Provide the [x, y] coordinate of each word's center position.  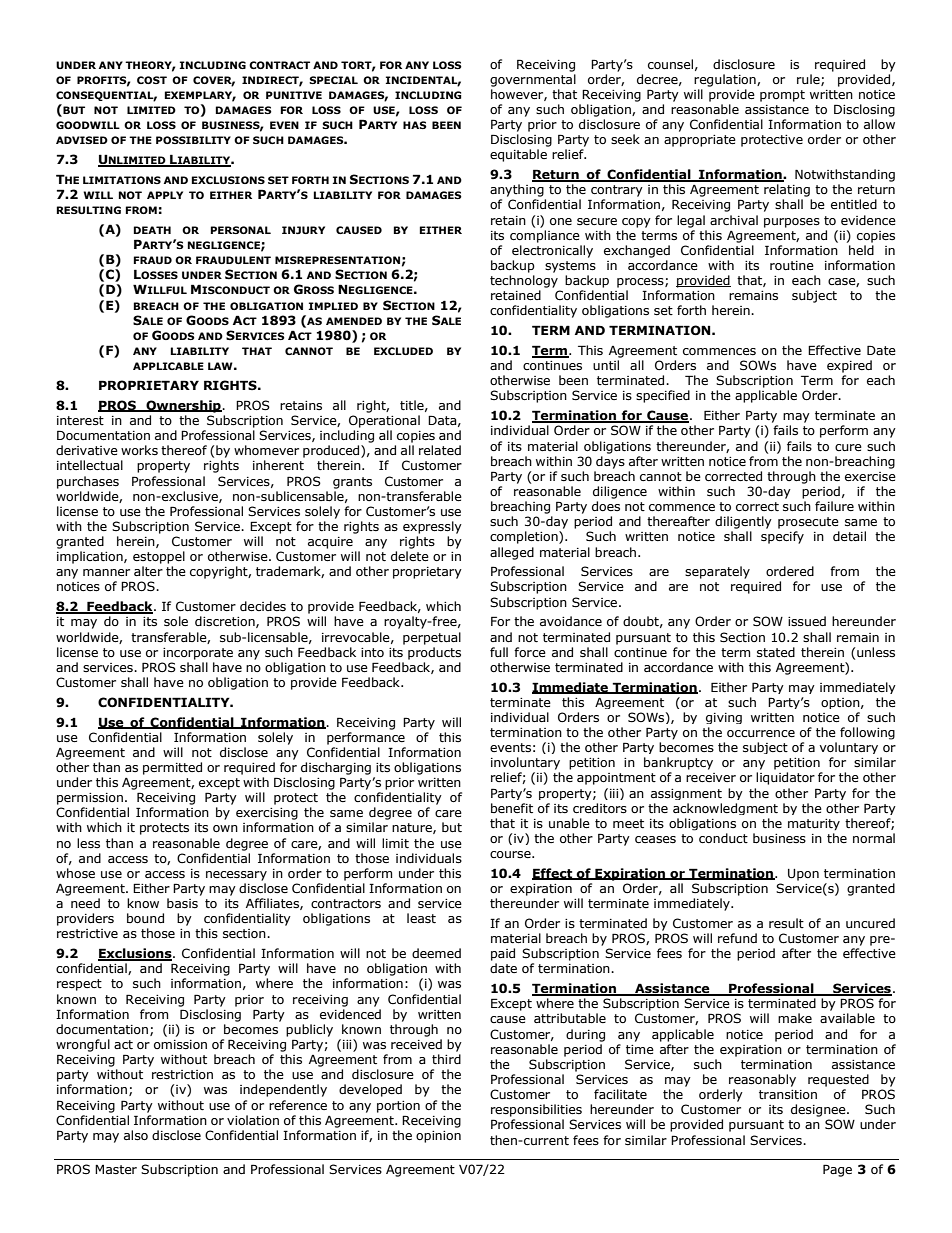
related [440, 450]
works [139, 450]
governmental [533, 80]
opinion [438, 1137]
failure [834, 506]
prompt [782, 96]
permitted [172, 768]
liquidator [785, 778]
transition [788, 1094]
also [136, 1135]
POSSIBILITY [193, 140]
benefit [512, 808]
